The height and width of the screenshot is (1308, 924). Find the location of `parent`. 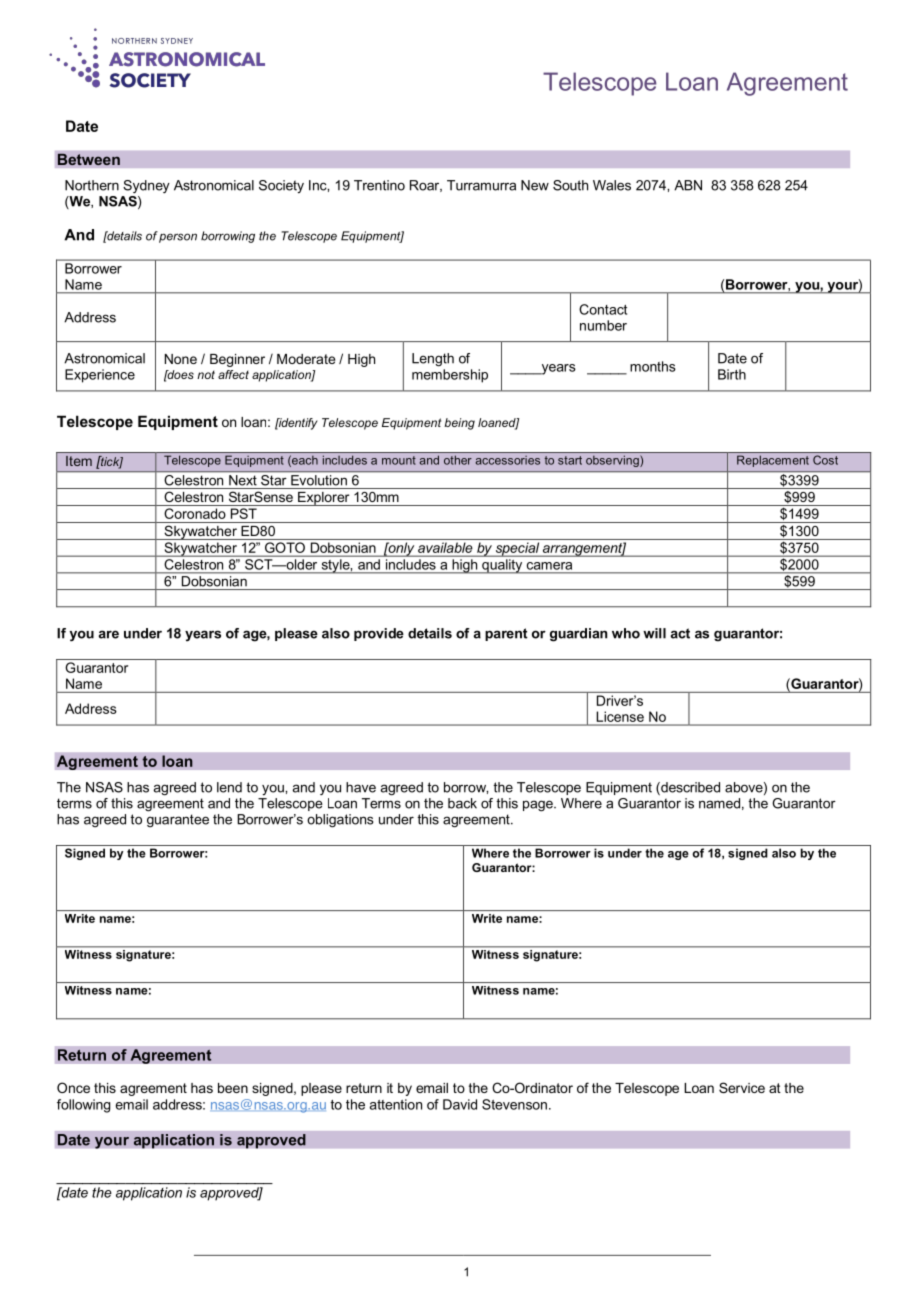

parent is located at coordinates (506, 634).
